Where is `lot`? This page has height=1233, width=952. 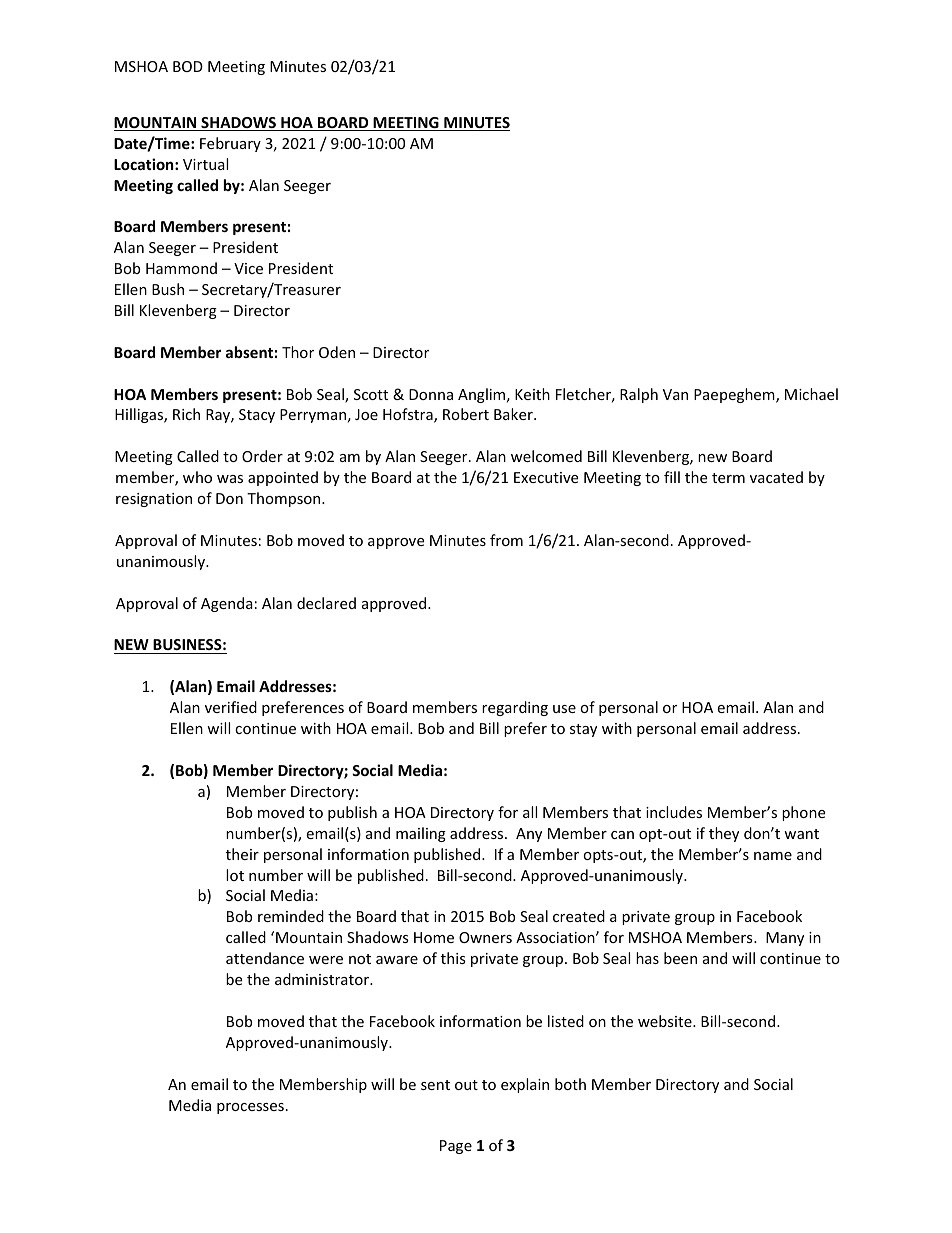
lot is located at coordinates (235, 875).
